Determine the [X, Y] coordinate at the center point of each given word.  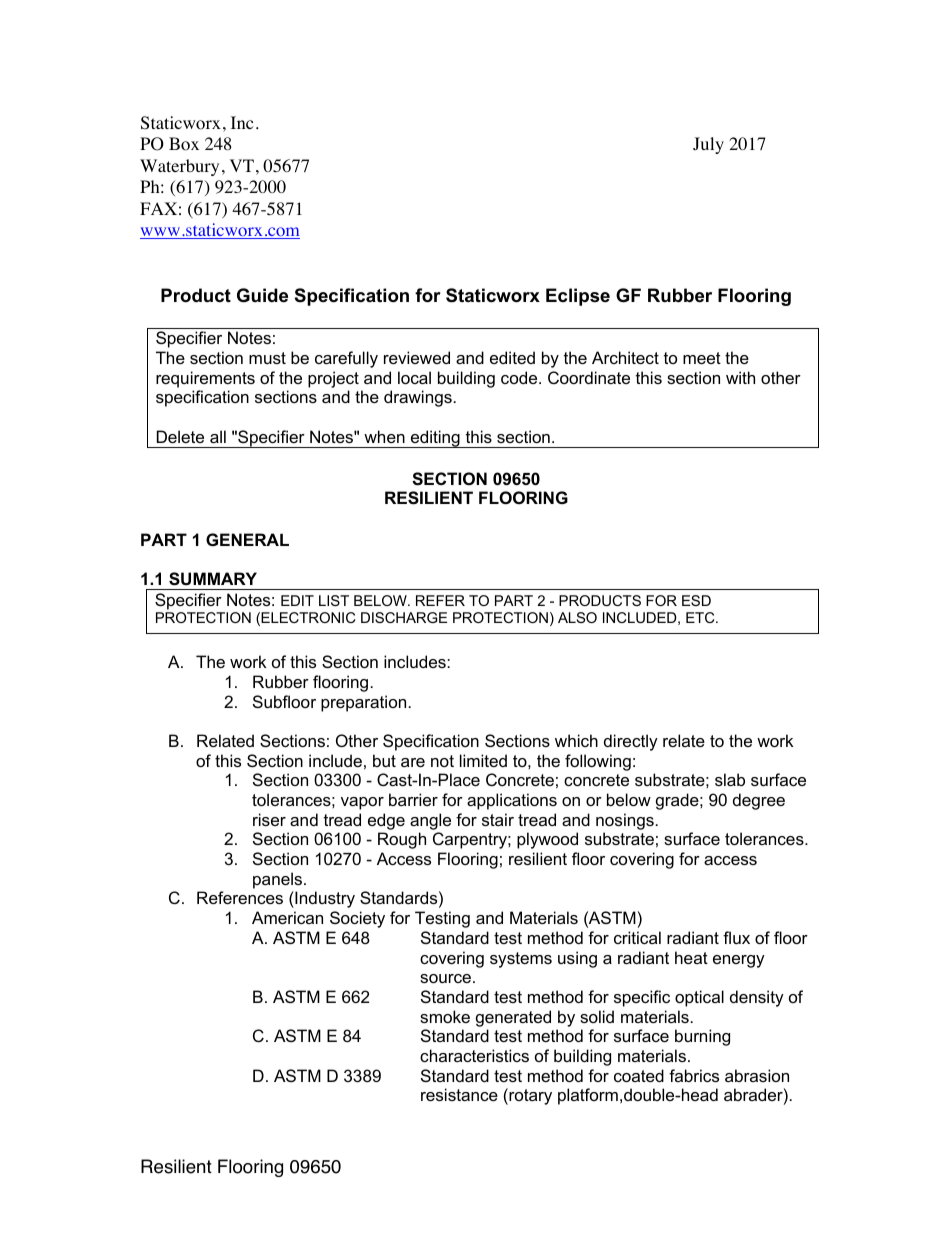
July [708, 145]
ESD [696, 600]
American [287, 917]
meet [702, 358]
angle [430, 823]
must [267, 358]
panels [277, 880]
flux [736, 937]
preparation [363, 703]
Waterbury [179, 167]
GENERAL [247, 539]
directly [631, 742]
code [520, 377]
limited [483, 760]
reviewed [417, 357]
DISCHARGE [404, 617]
